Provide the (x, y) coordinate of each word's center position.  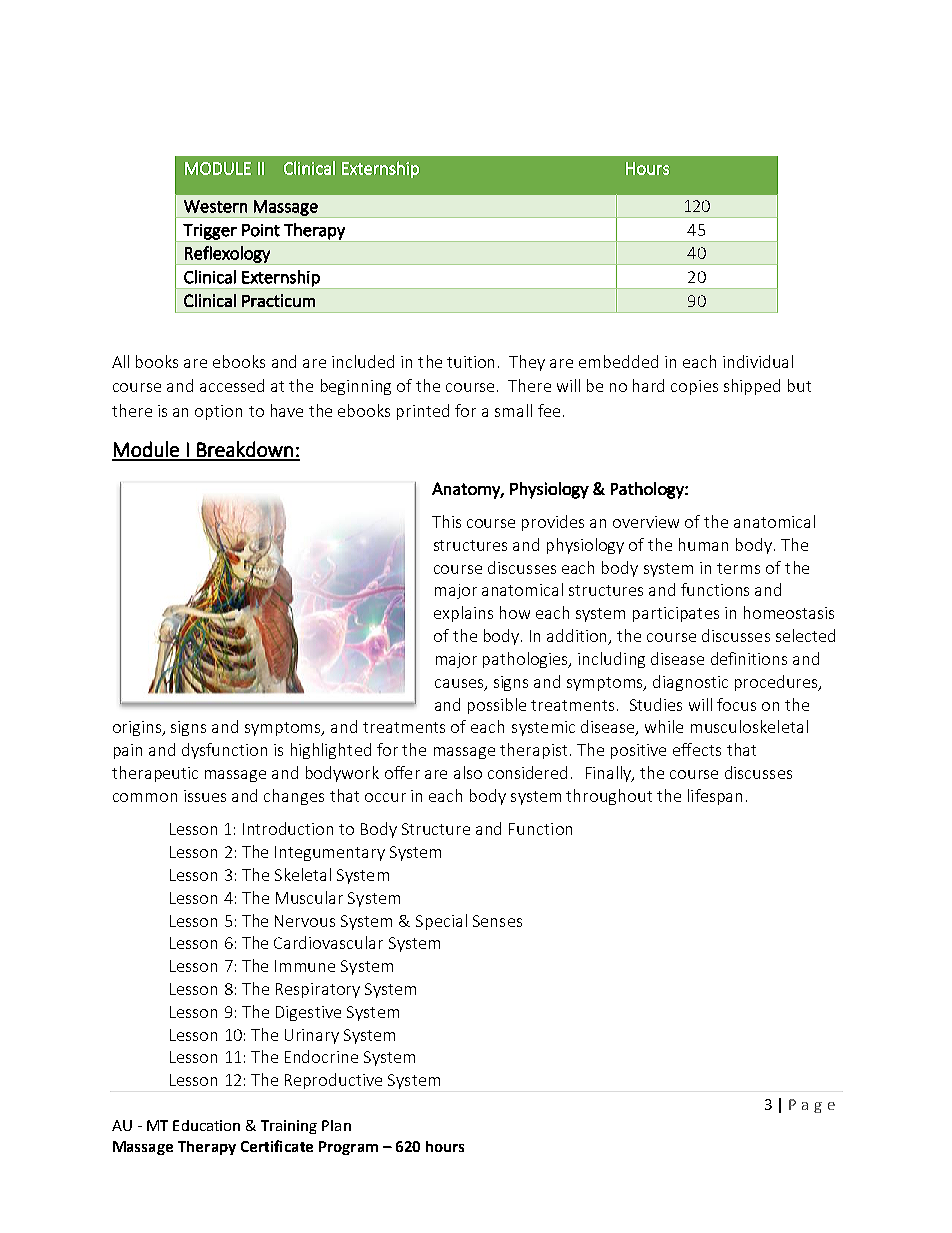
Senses (497, 921)
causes (460, 685)
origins (138, 728)
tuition (470, 362)
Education (206, 1125)
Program (348, 1148)
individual (758, 361)
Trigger (210, 233)
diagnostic (690, 683)
